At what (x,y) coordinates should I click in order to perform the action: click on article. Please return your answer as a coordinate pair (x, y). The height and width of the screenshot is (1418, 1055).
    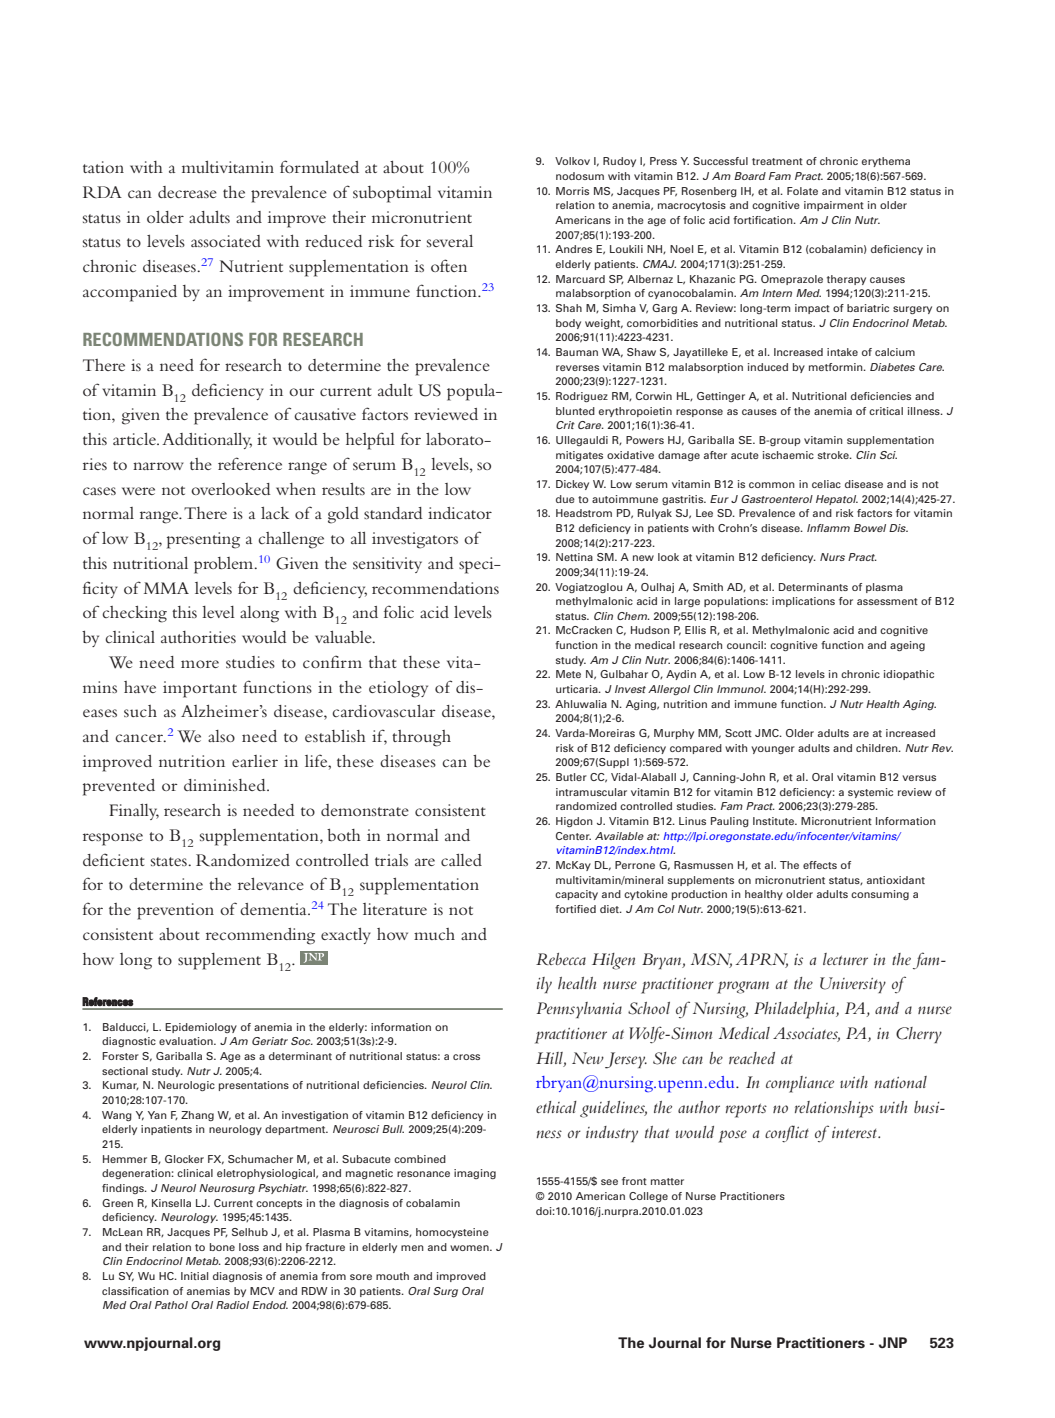
    Looking at the image, I should click on (135, 439).
